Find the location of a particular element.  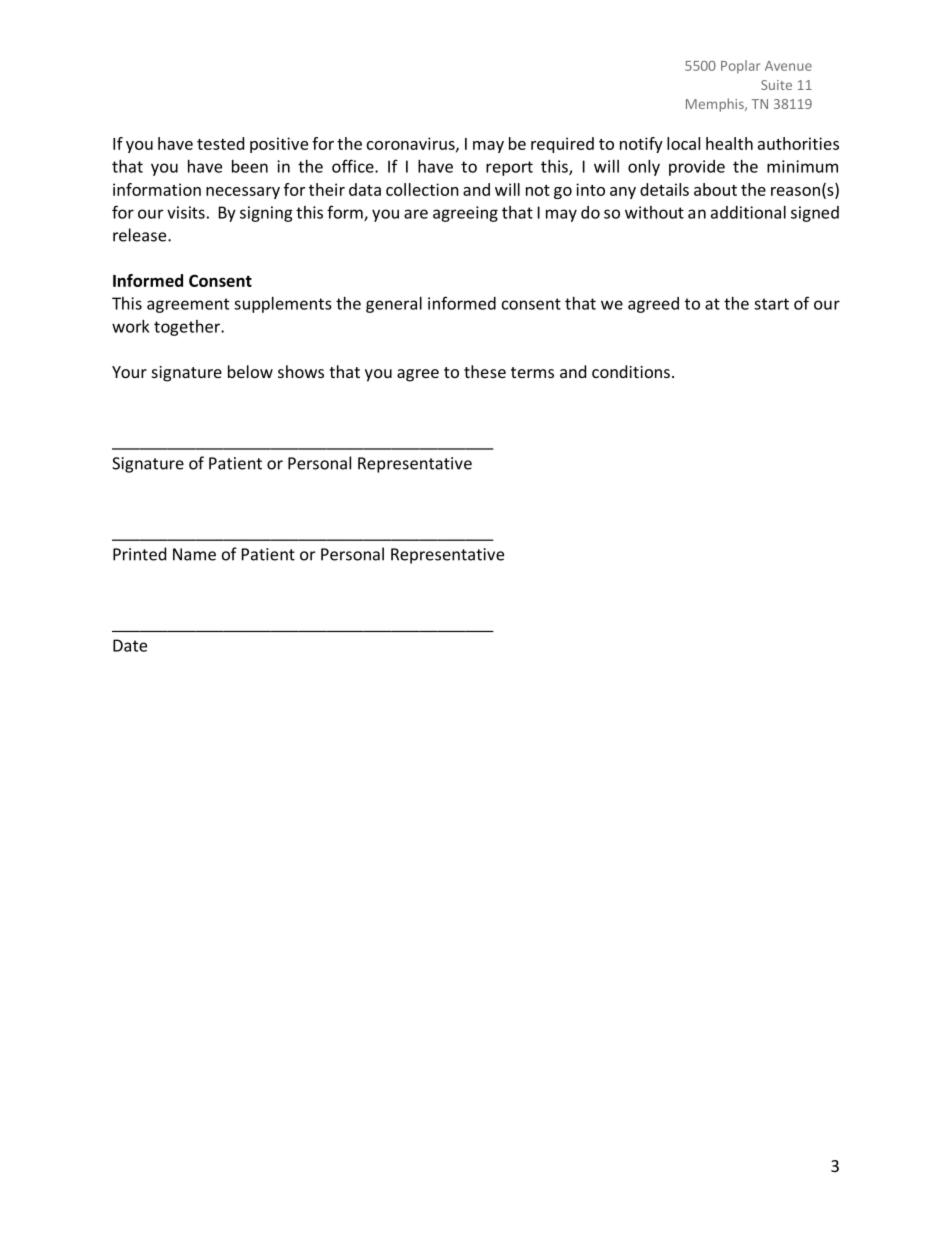

below is located at coordinates (250, 371).
